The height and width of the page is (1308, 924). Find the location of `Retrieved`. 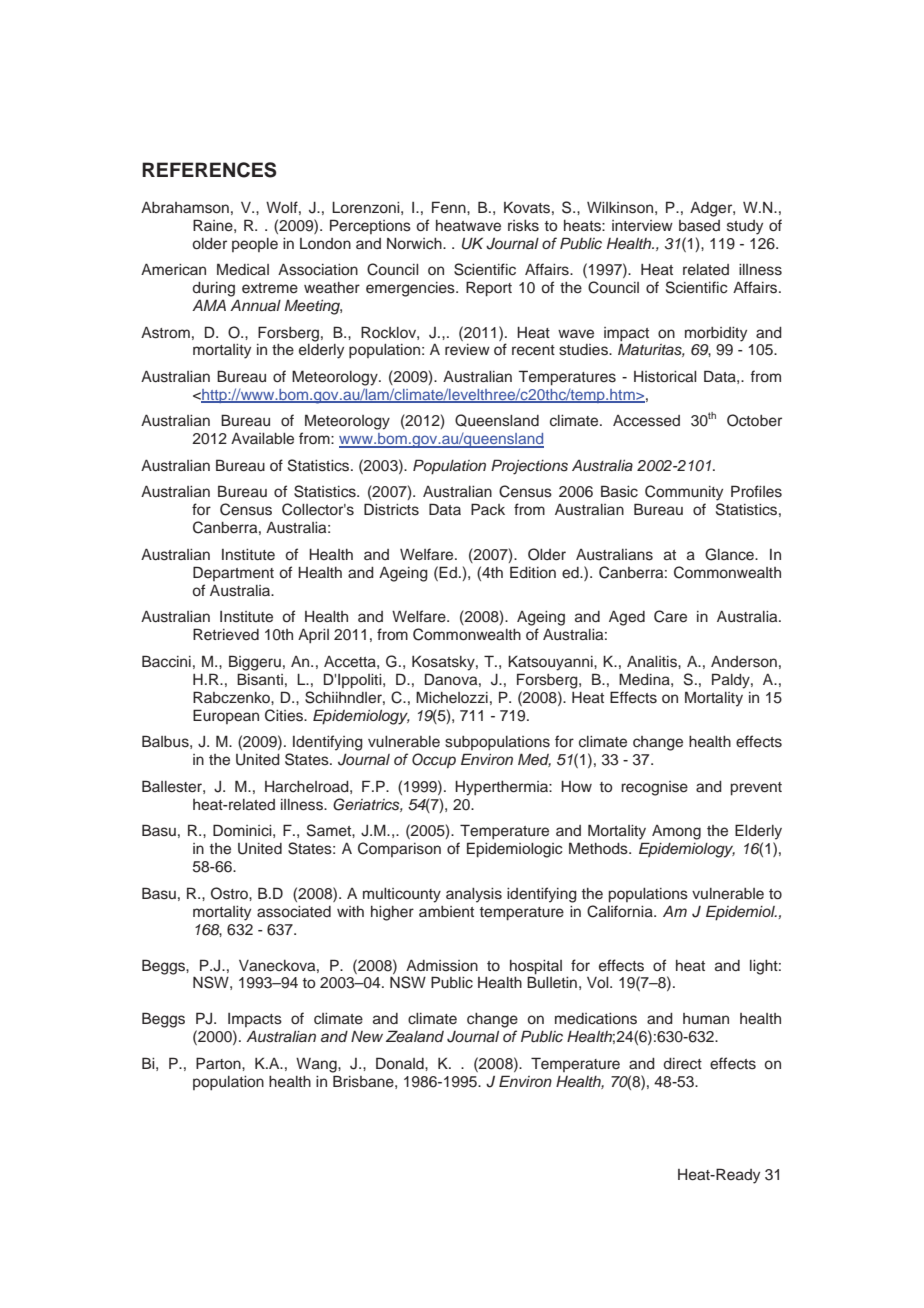

Retrieved is located at coordinates (226, 634).
